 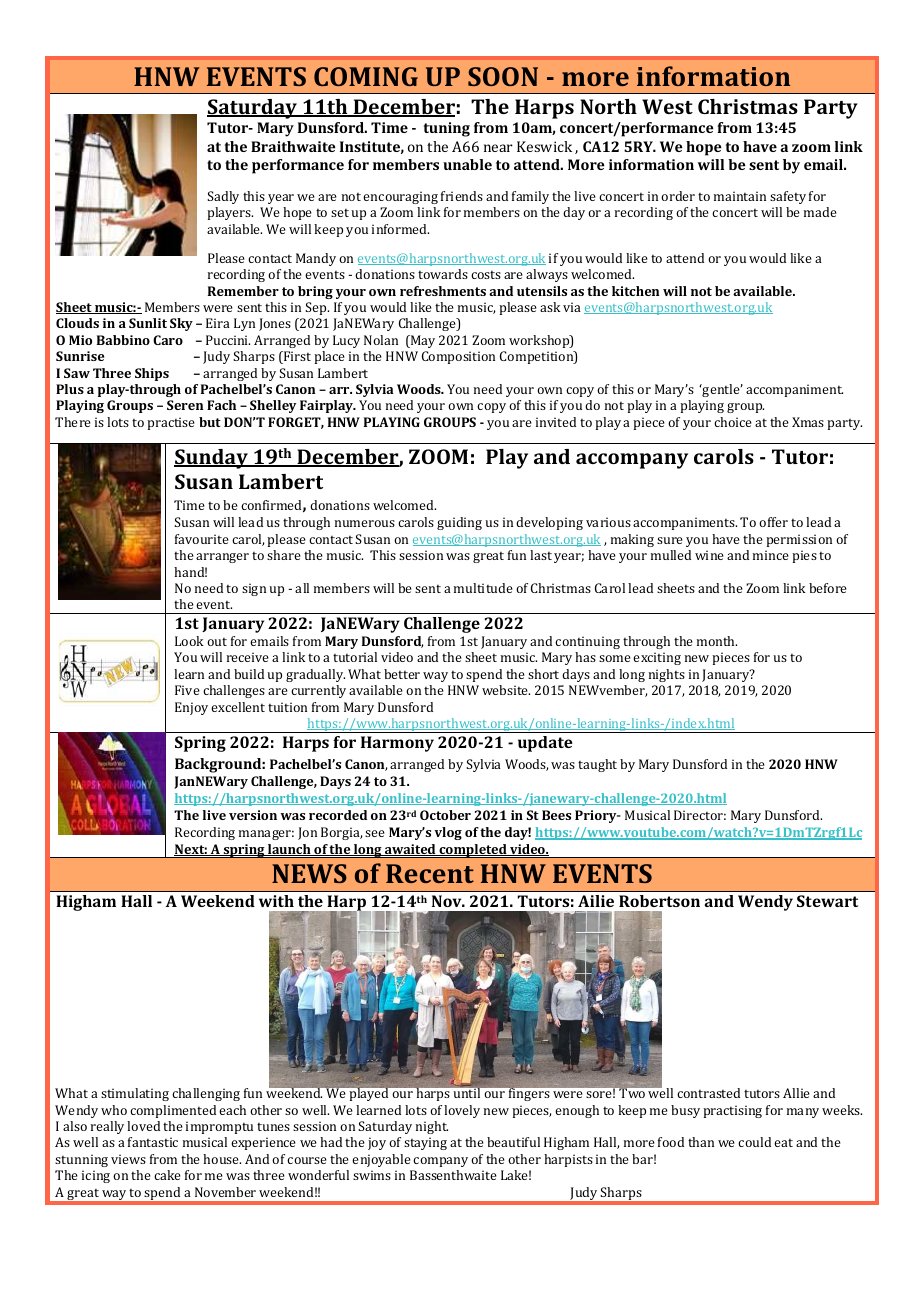 What do you see at coordinates (459, 523) in the image?
I see `guiding` at bounding box center [459, 523].
